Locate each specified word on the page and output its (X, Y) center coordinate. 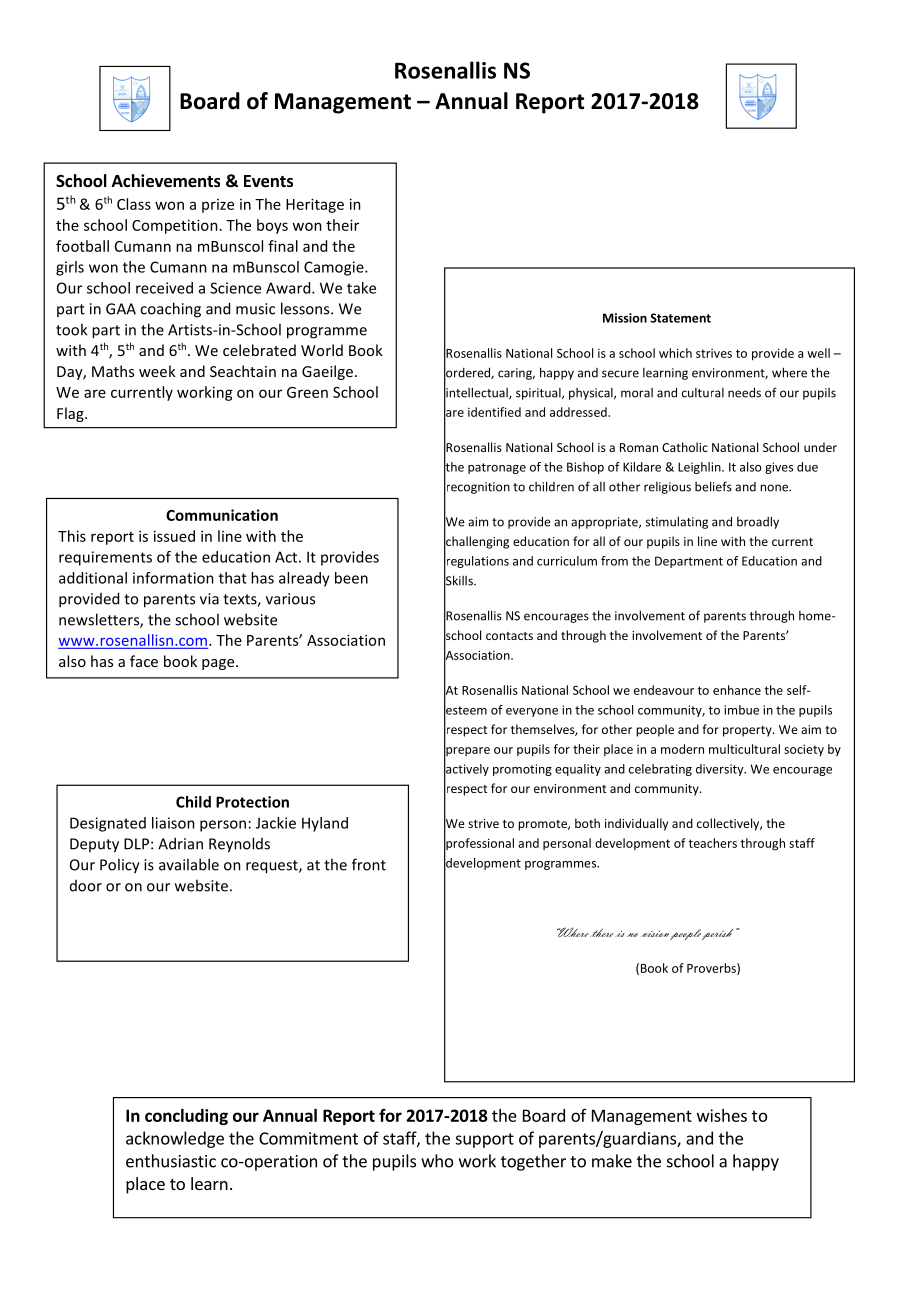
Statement (680, 318)
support (484, 1140)
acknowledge (175, 1139)
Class (134, 204)
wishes (722, 1115)
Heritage (315, 205)
